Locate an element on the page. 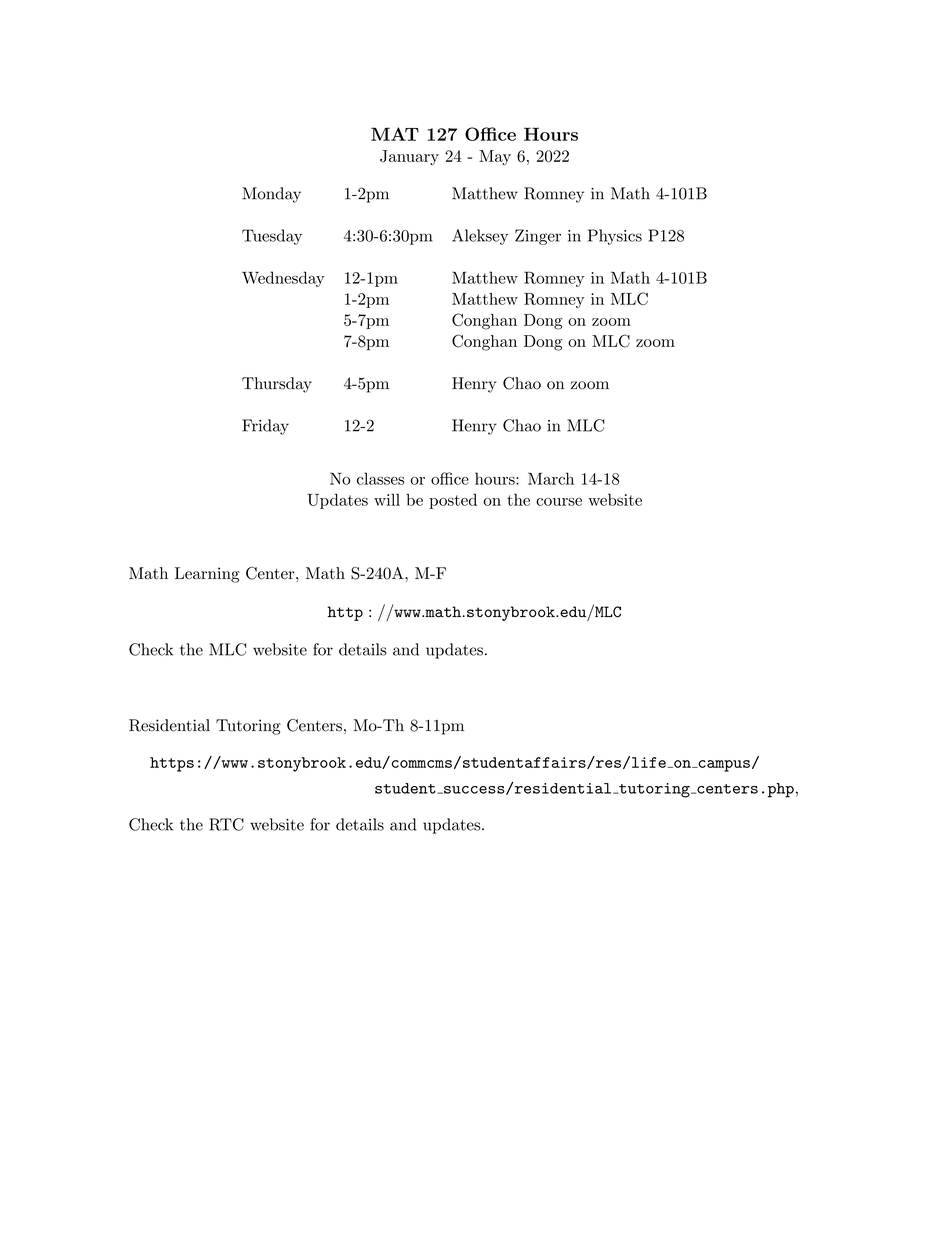 The image size is (952, 1233). RTC is located at coordinates (226, 824).
